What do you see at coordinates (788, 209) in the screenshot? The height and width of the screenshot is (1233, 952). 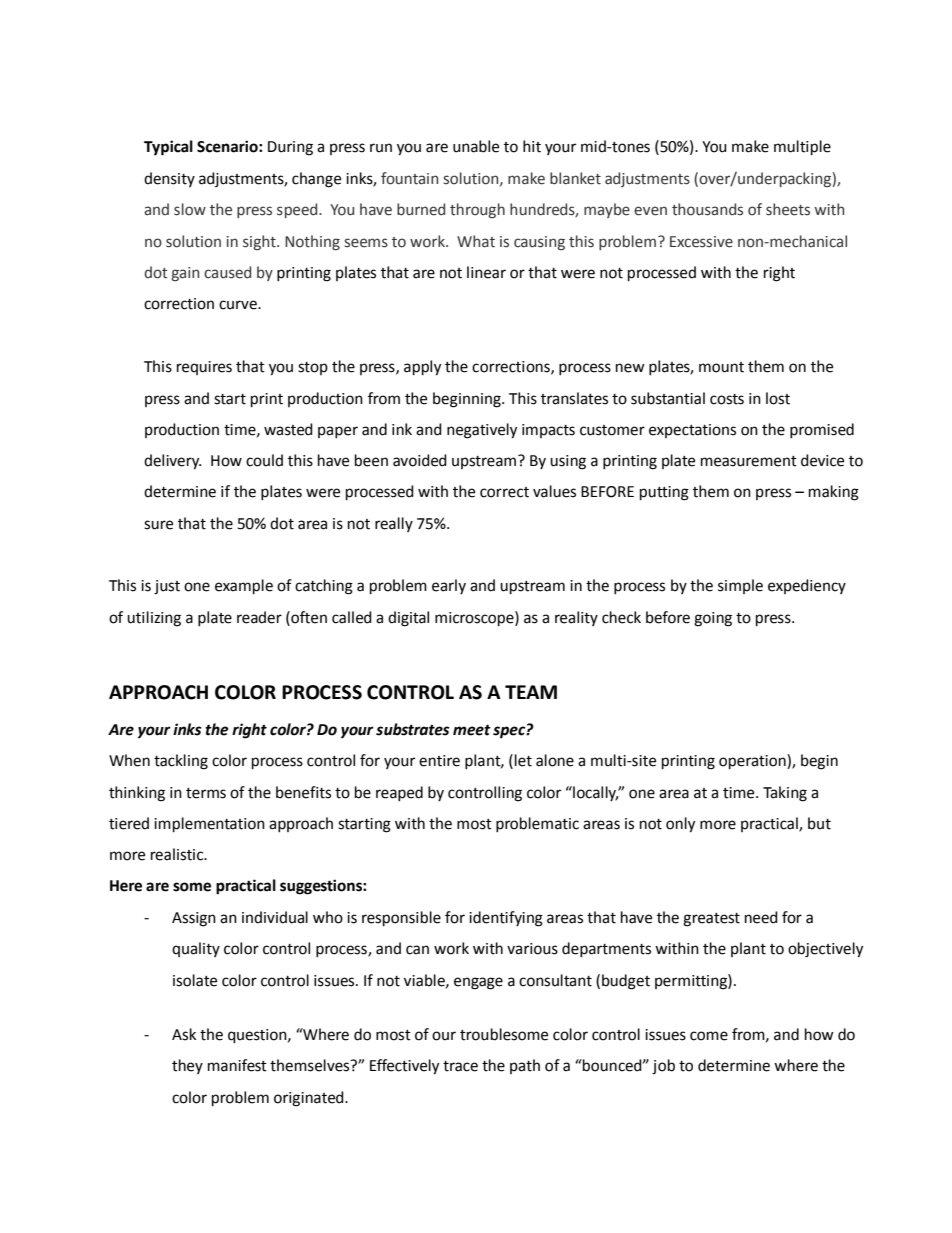 I see `sheets` at bounding box center [788, 209].
